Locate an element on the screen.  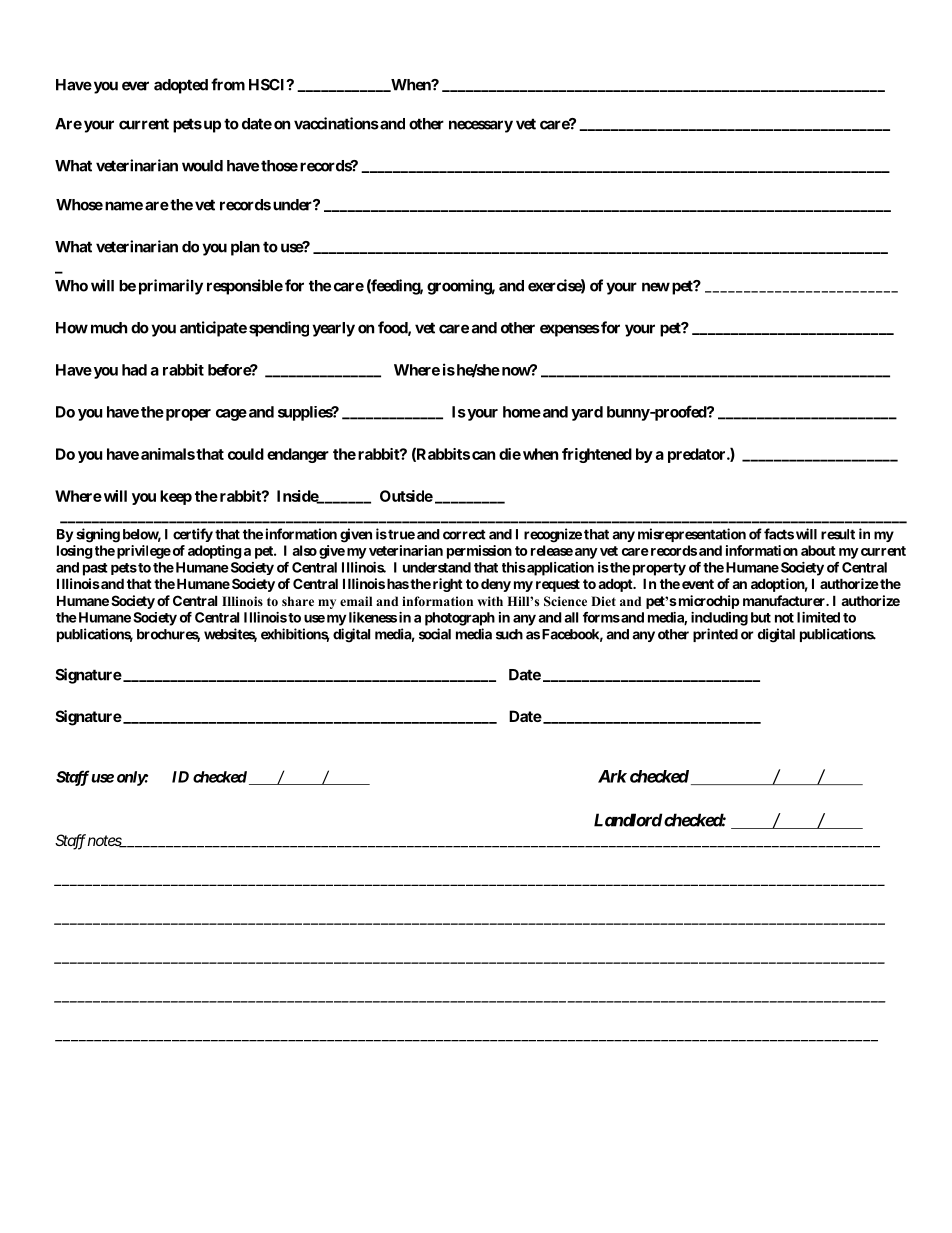
necessary is located at coordinates (481, 126).
